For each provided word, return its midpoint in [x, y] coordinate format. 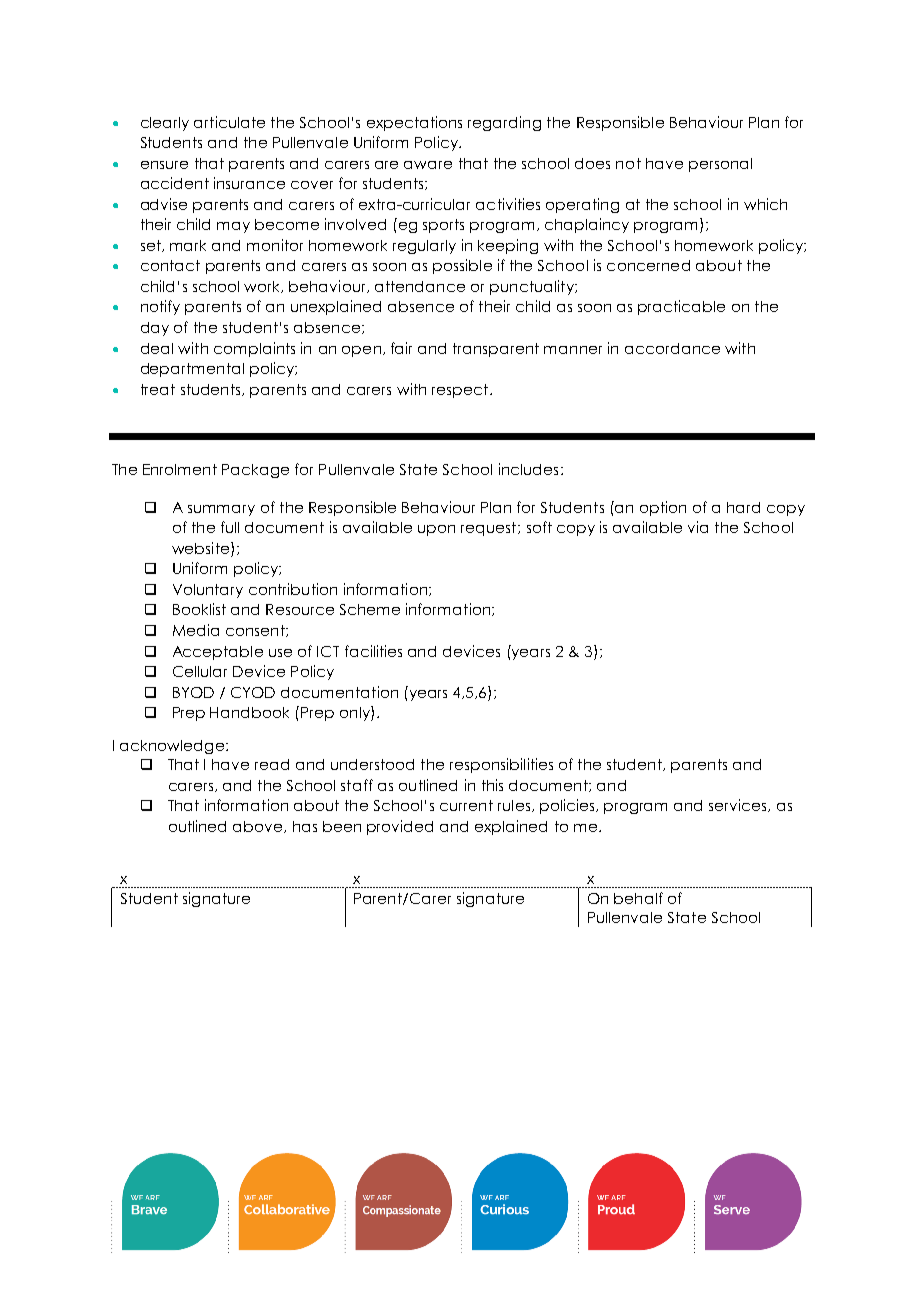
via [698, 527]
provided [400, 827]
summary [221, 510]
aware [428, 165]
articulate [229, 122]
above [259, 827]
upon [436, 530]
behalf [638, 898]
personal [720, 165]
